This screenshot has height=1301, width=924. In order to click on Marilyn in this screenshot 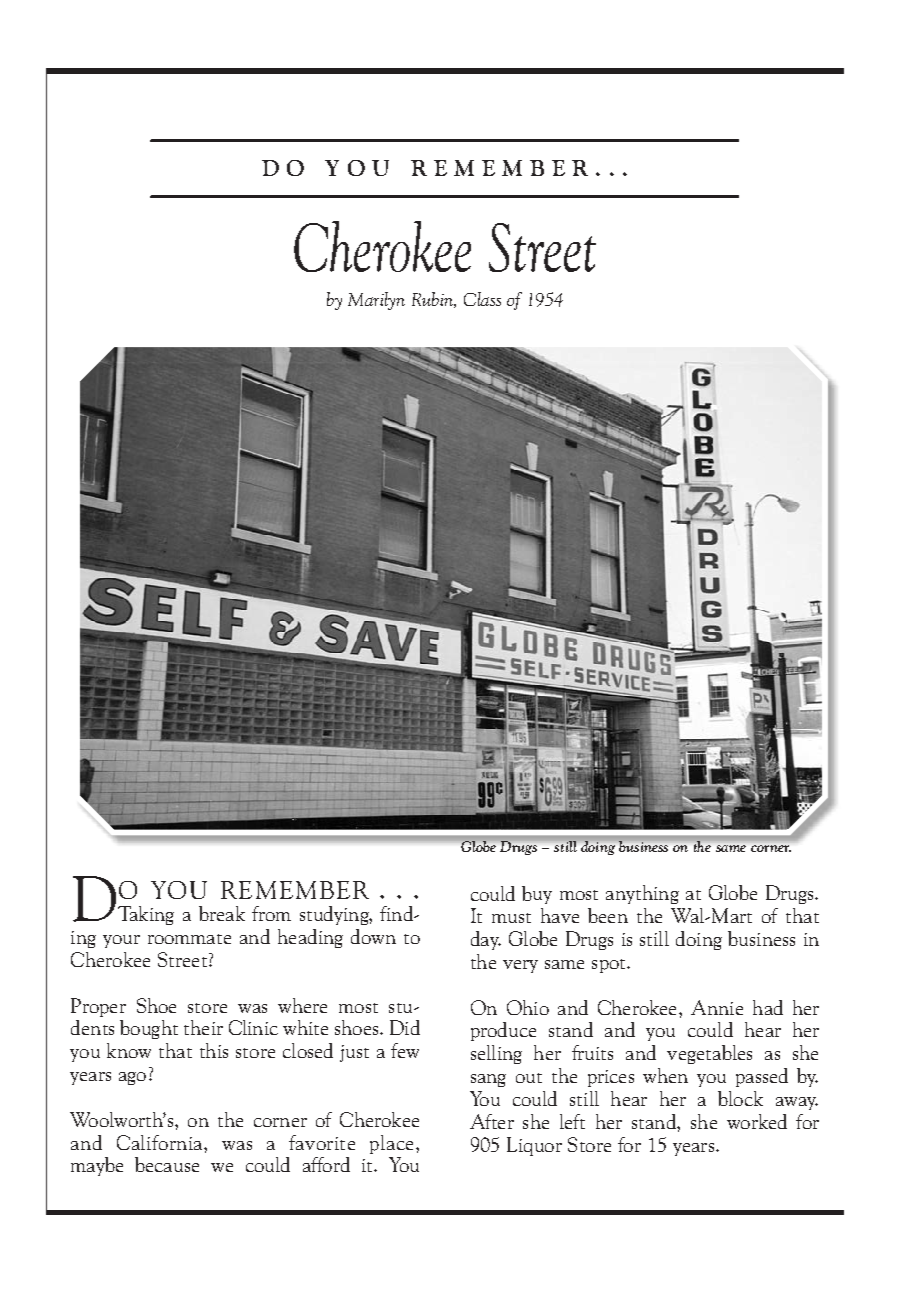, I will do `click(376, 301)`.
